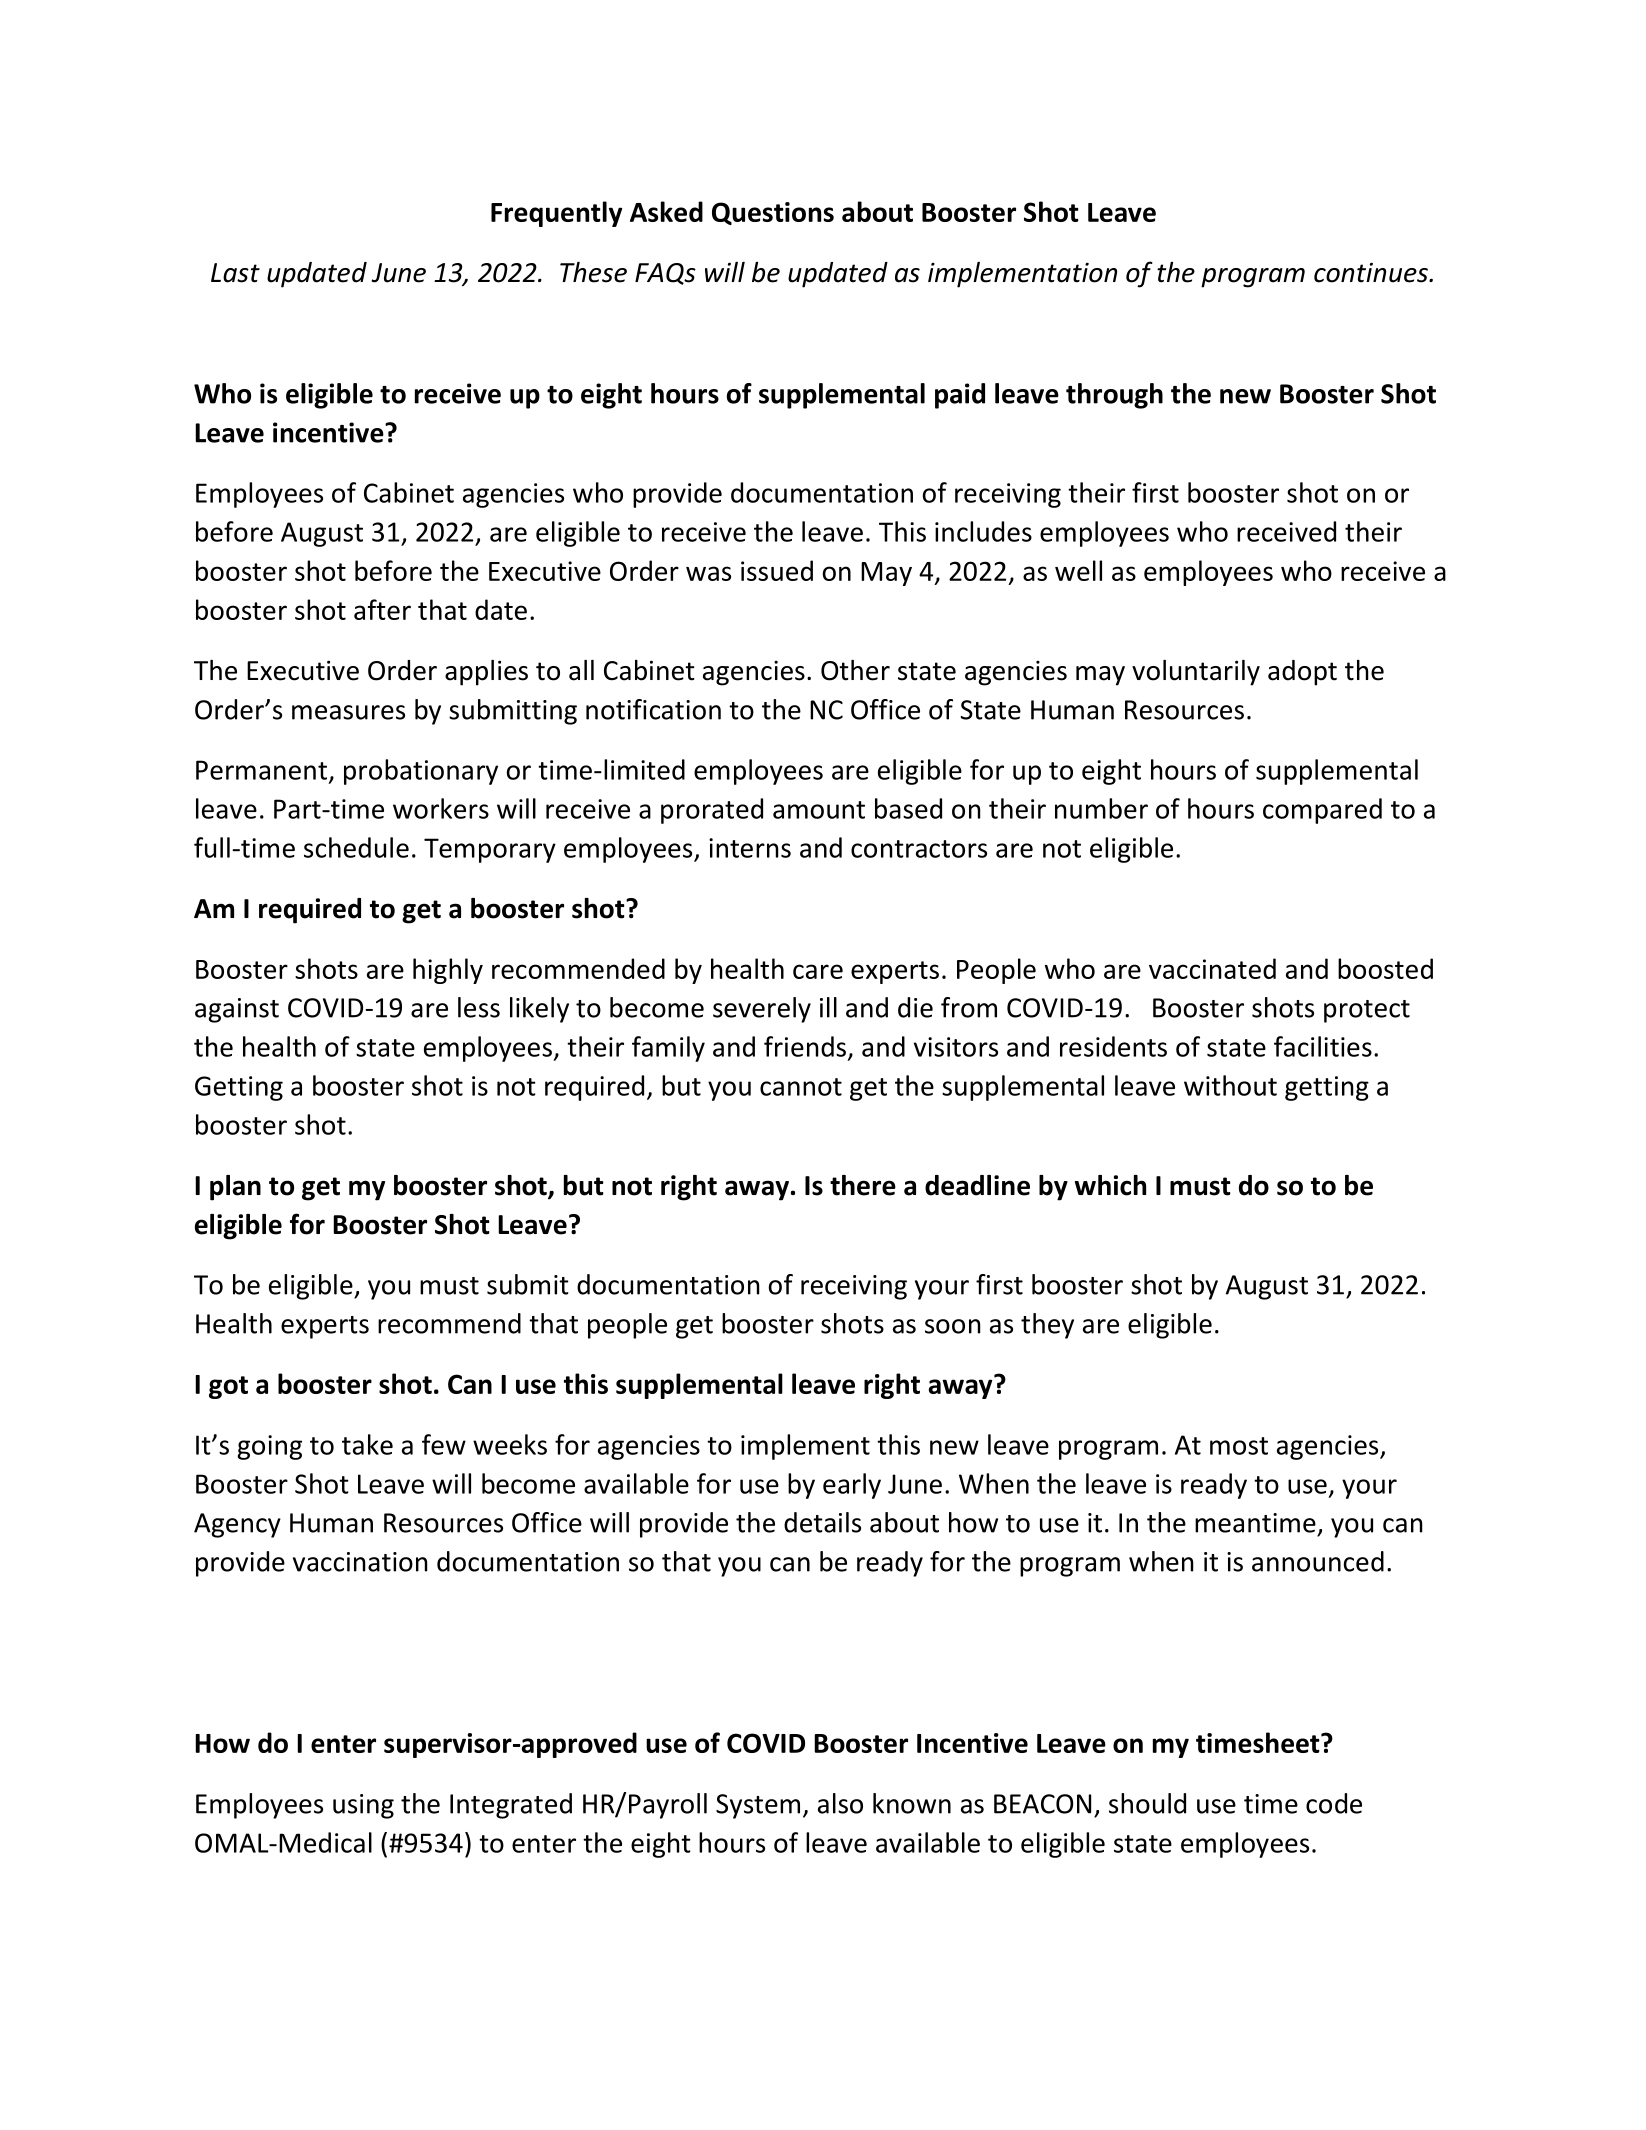 The image size is (1646, 2130). What do you see at coordinates (1239, 1446) in the screenshot?
I see `most` at bounding box center [1239, 1446].
